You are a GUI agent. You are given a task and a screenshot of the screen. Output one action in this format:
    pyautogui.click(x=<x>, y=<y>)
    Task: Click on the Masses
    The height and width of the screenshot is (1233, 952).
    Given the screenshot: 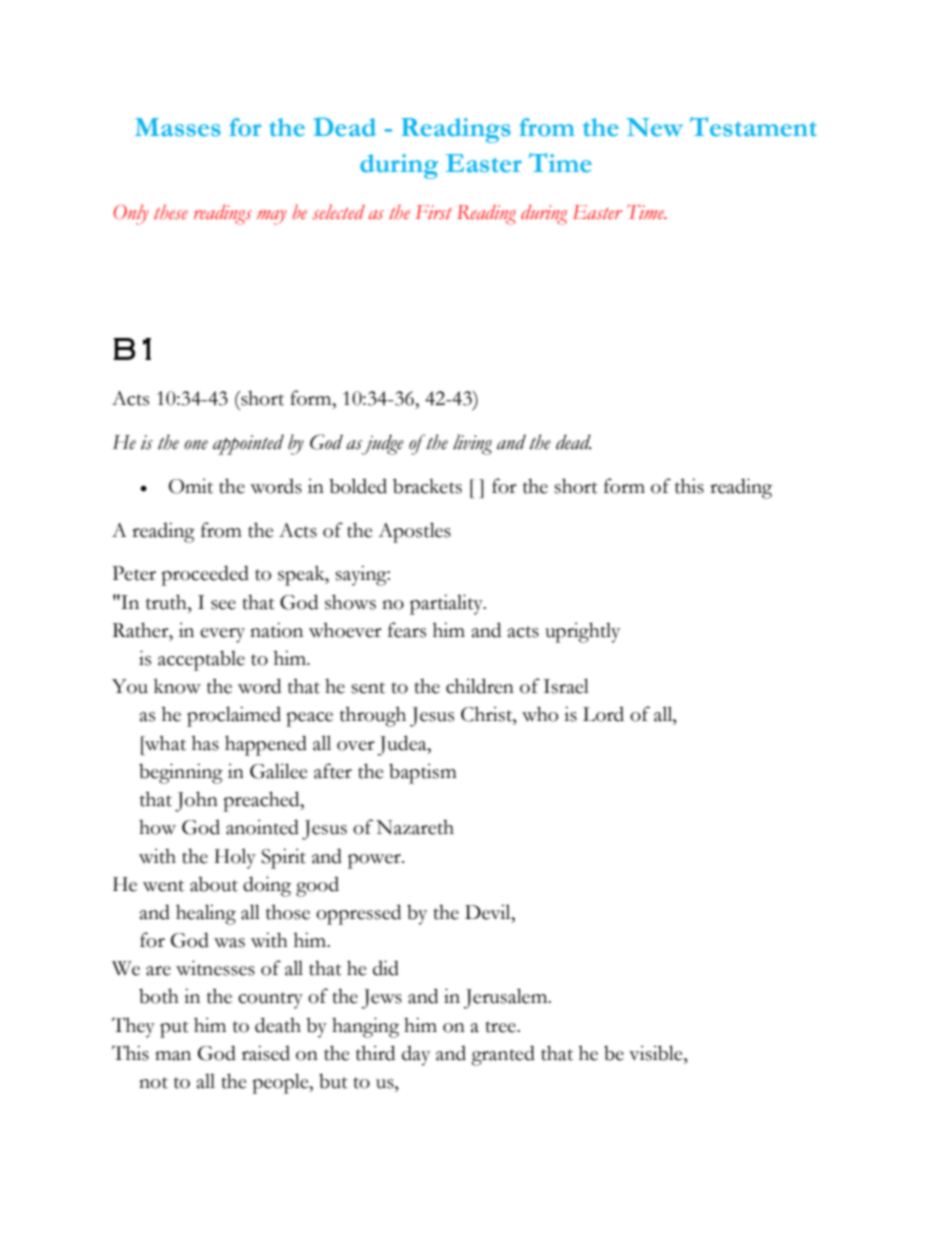 What is the action you would take?
    pyautogui.click(x=178, y=127)
